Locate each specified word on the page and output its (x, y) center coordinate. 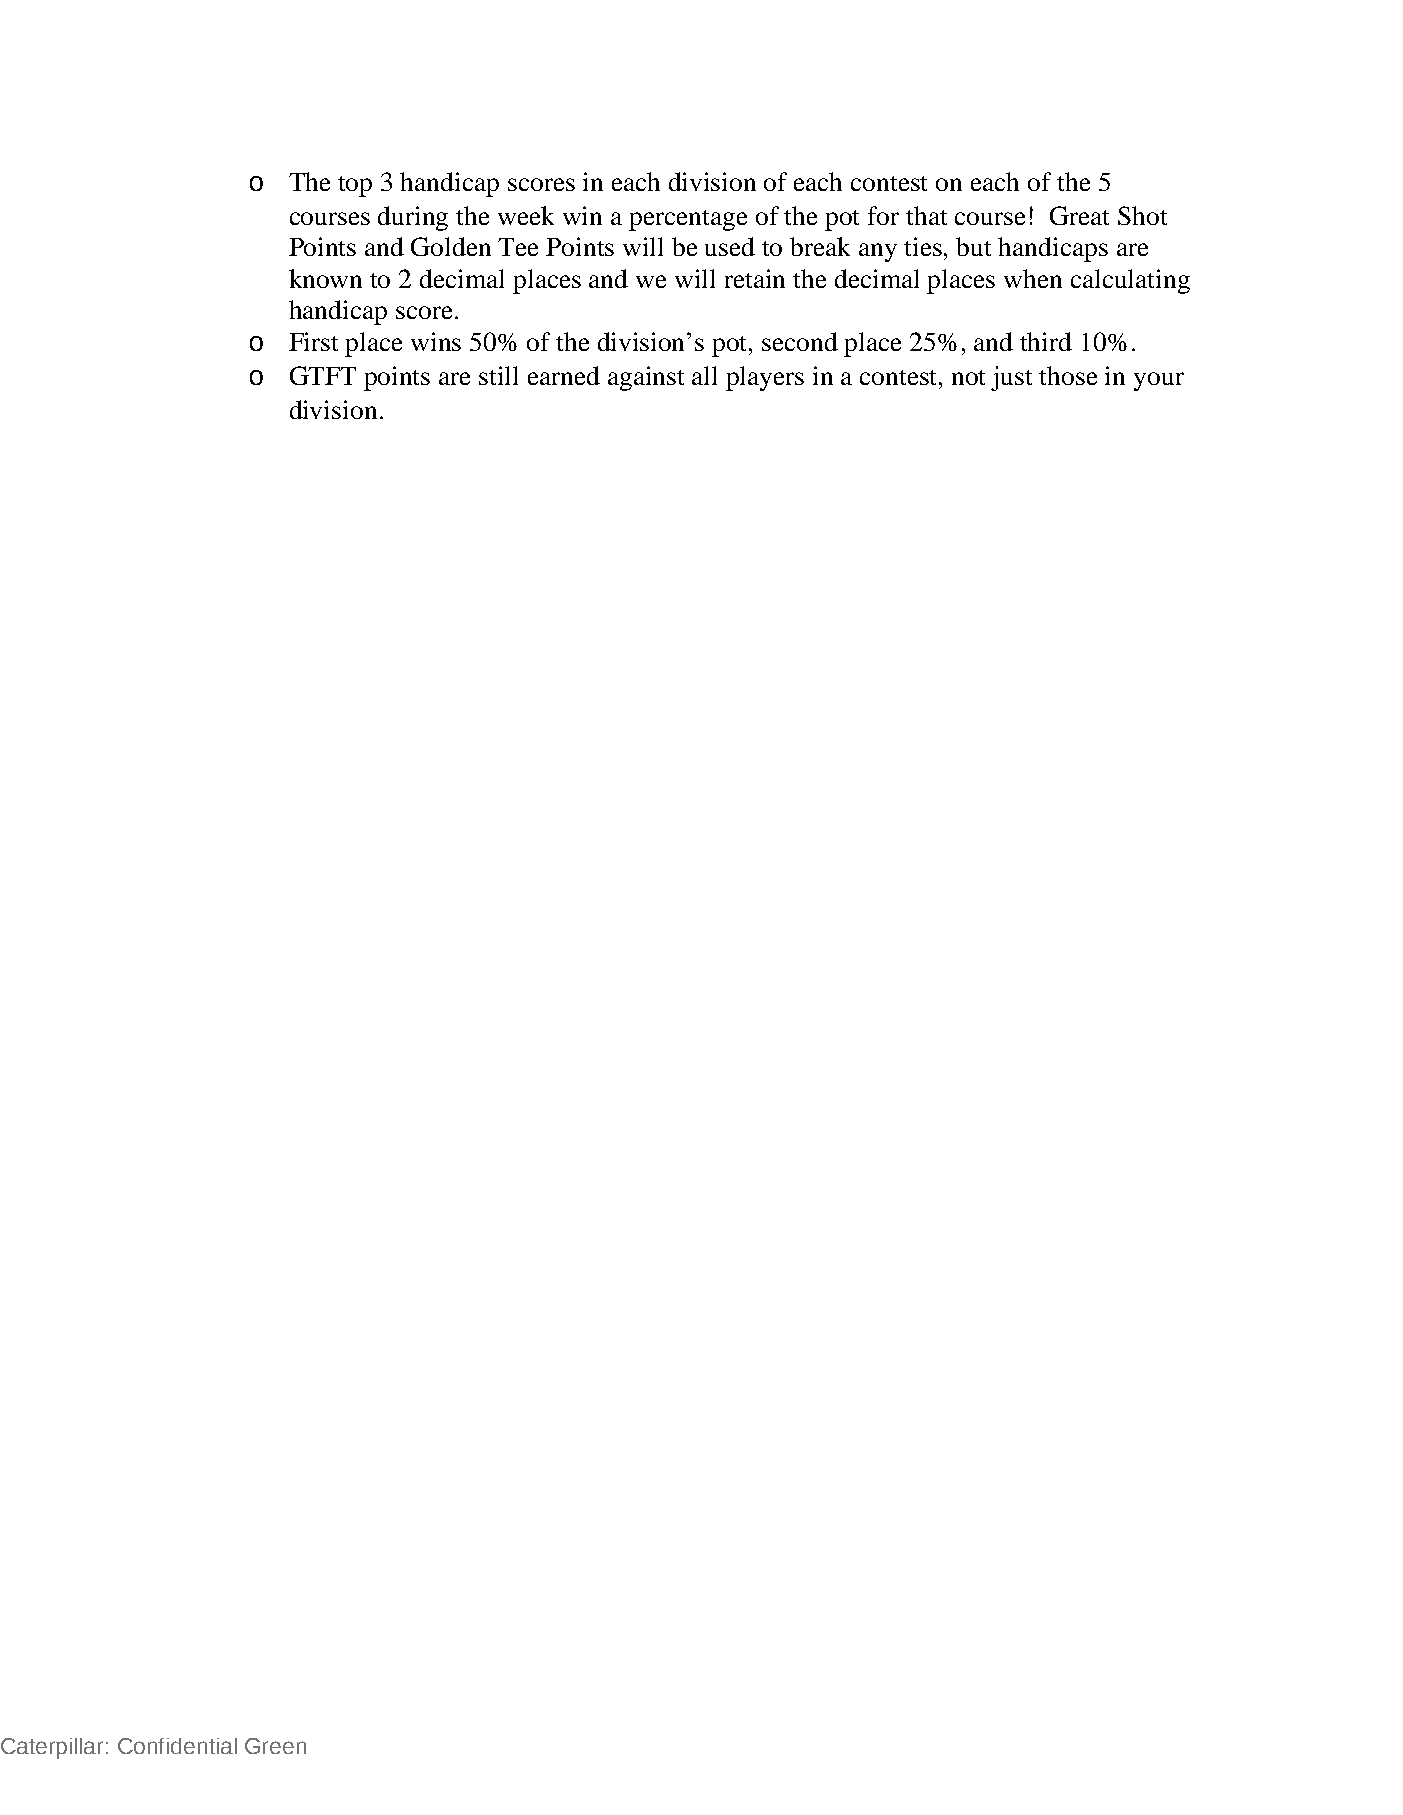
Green (275, 1746)
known (325, 278)
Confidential (177, 1746)
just (1011, 378)
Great (1079, 215)
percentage (688, 220)
